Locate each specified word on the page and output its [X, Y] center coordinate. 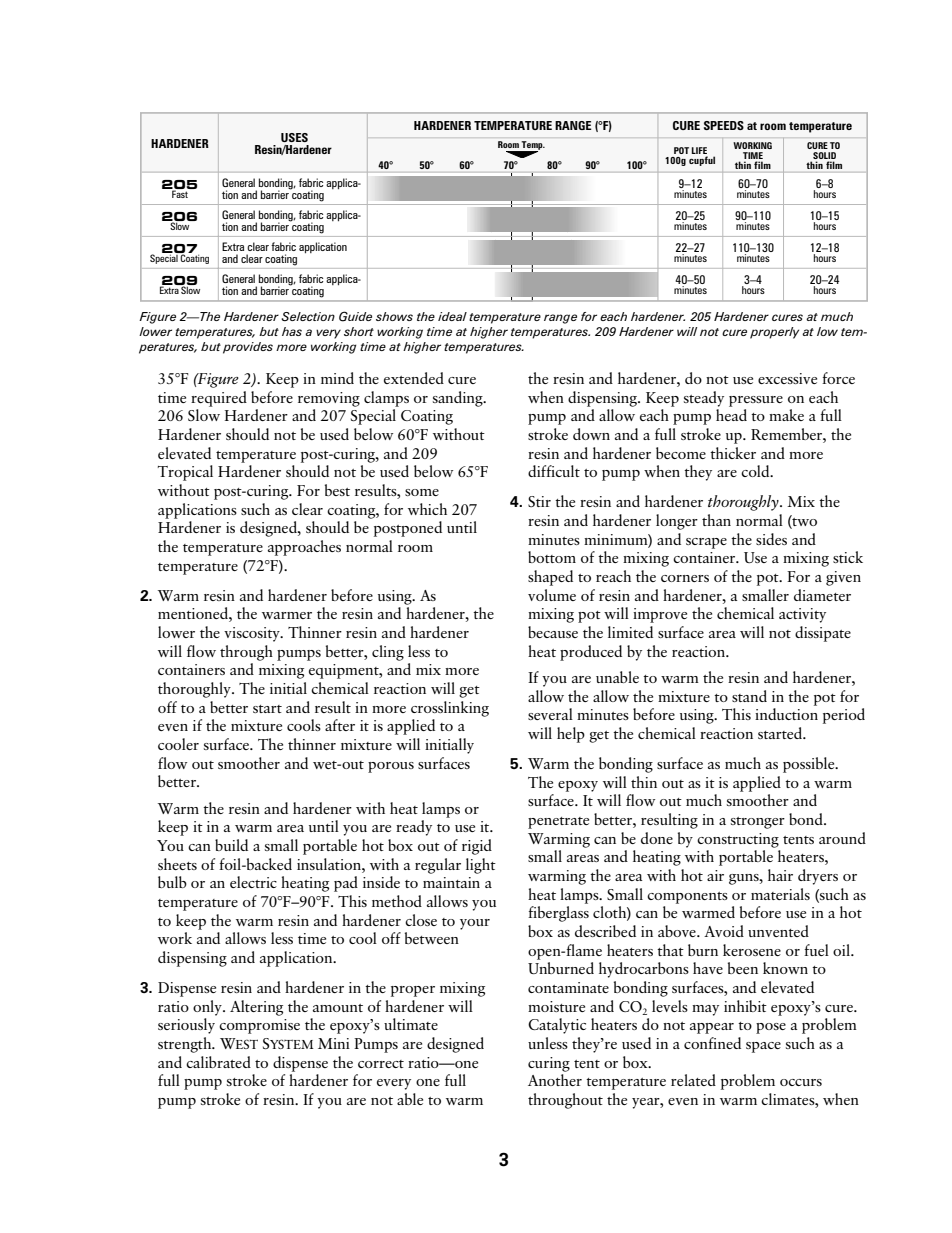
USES [294, 137]
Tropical [185, 473]
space [763, 1047]
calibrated [218, 1062]
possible [810, 765]
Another [555, 1080]
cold [756, 471]
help [571, 735]
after [340, 725]
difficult [554, 471]
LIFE [699, 150]
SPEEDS [724, 125]
